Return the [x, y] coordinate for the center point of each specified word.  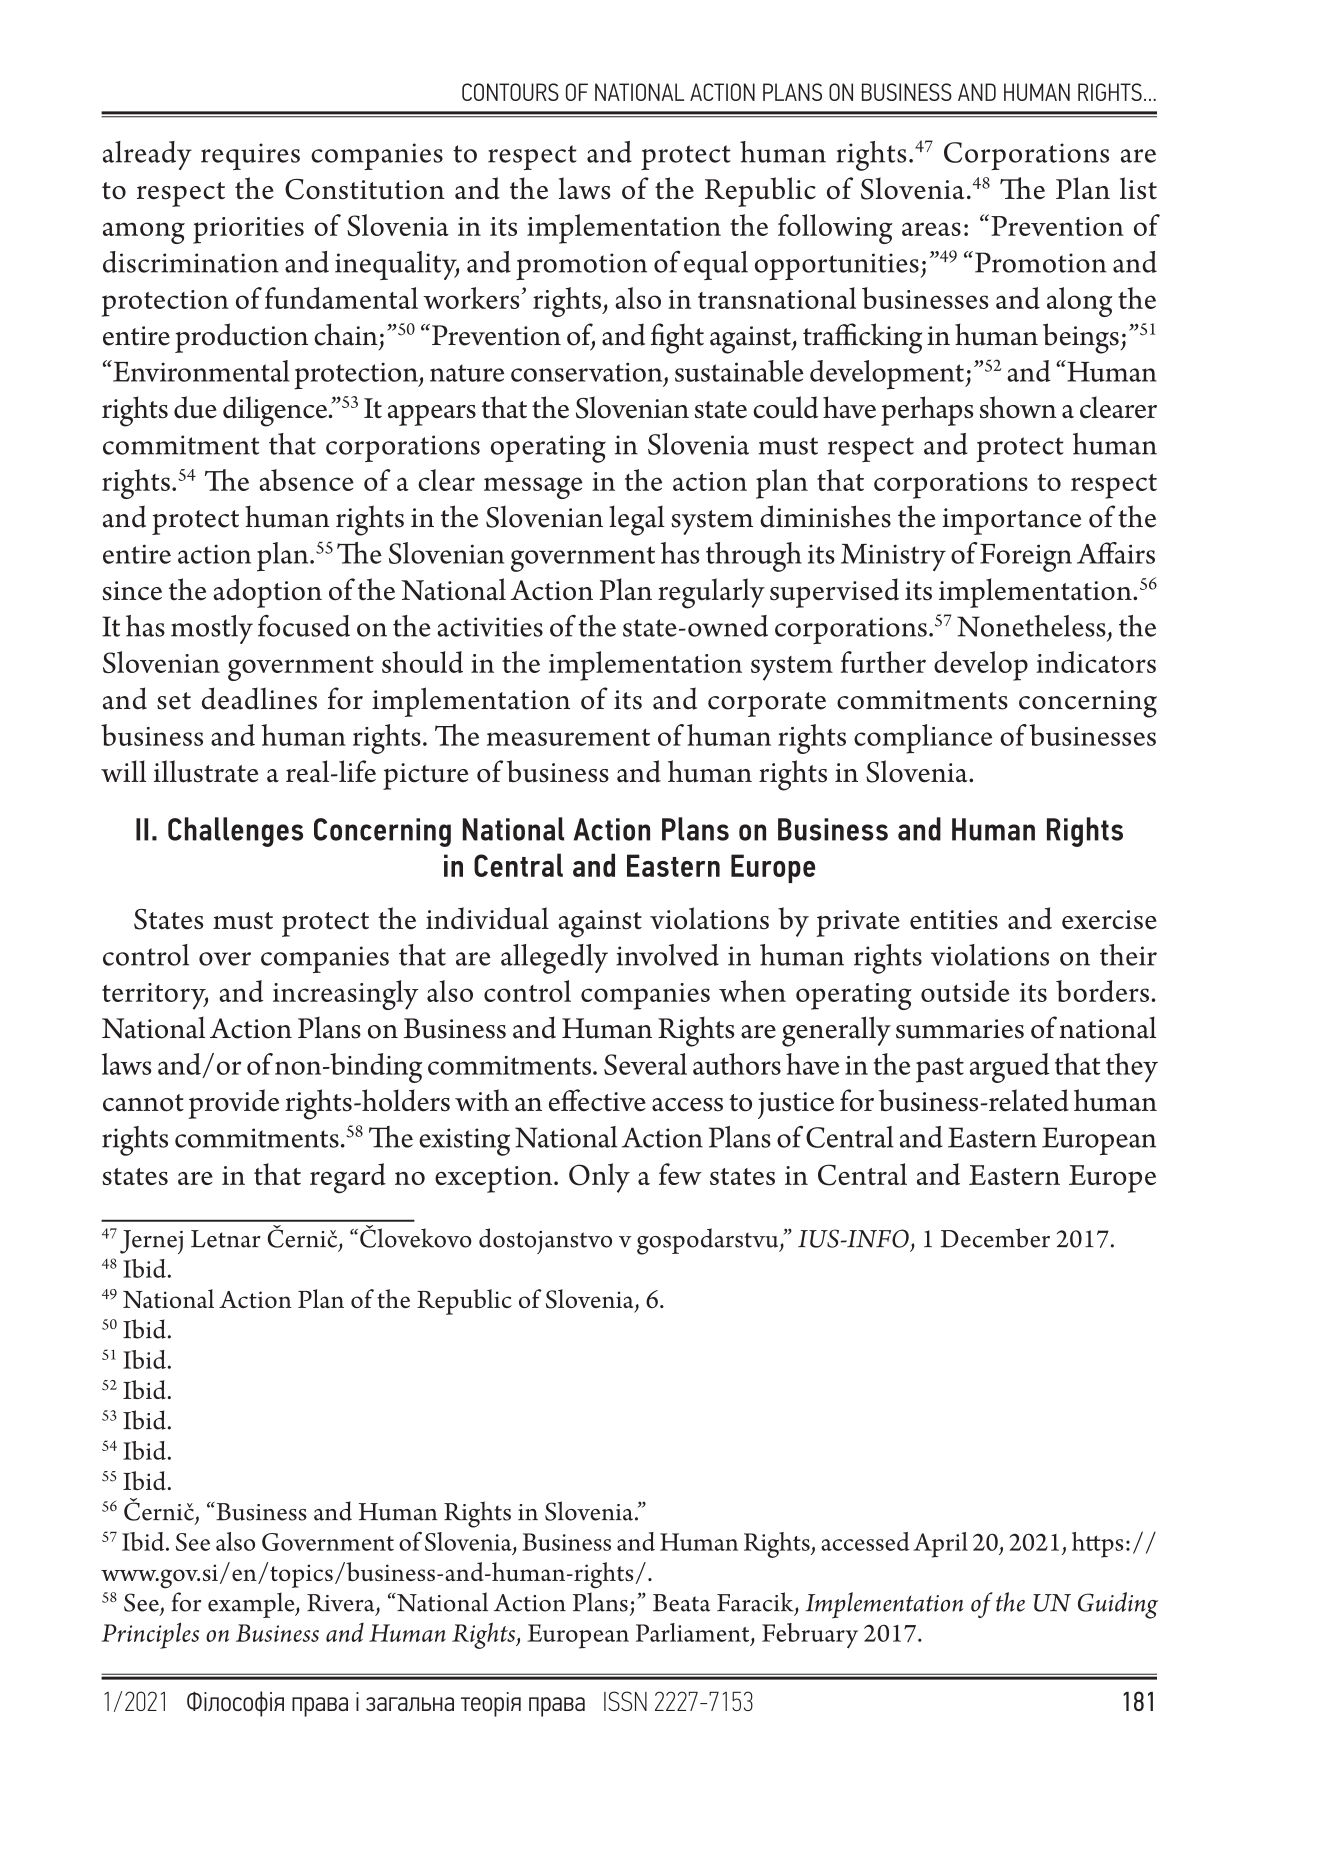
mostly [212, 629]
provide [233, 1104]
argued [1009, 1068]
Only [599, 1178]
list [1138, 188]
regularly [711, 593]
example [252, 1605]
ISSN [625, 1701]
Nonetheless [1031, 626]
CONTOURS [510, 92]
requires [250, 156]
